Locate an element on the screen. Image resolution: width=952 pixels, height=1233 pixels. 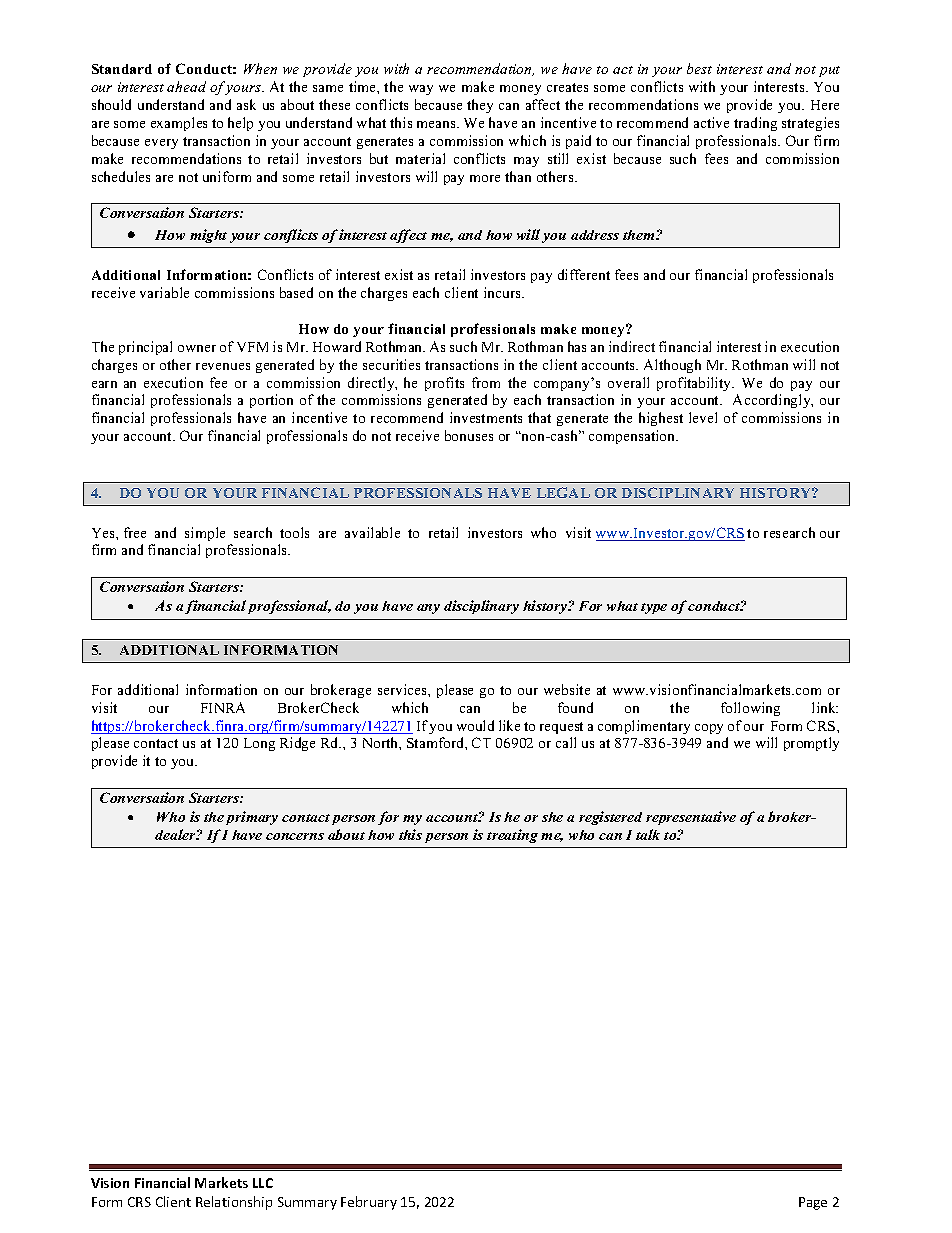
primary is located at coordinates (252, 818).
